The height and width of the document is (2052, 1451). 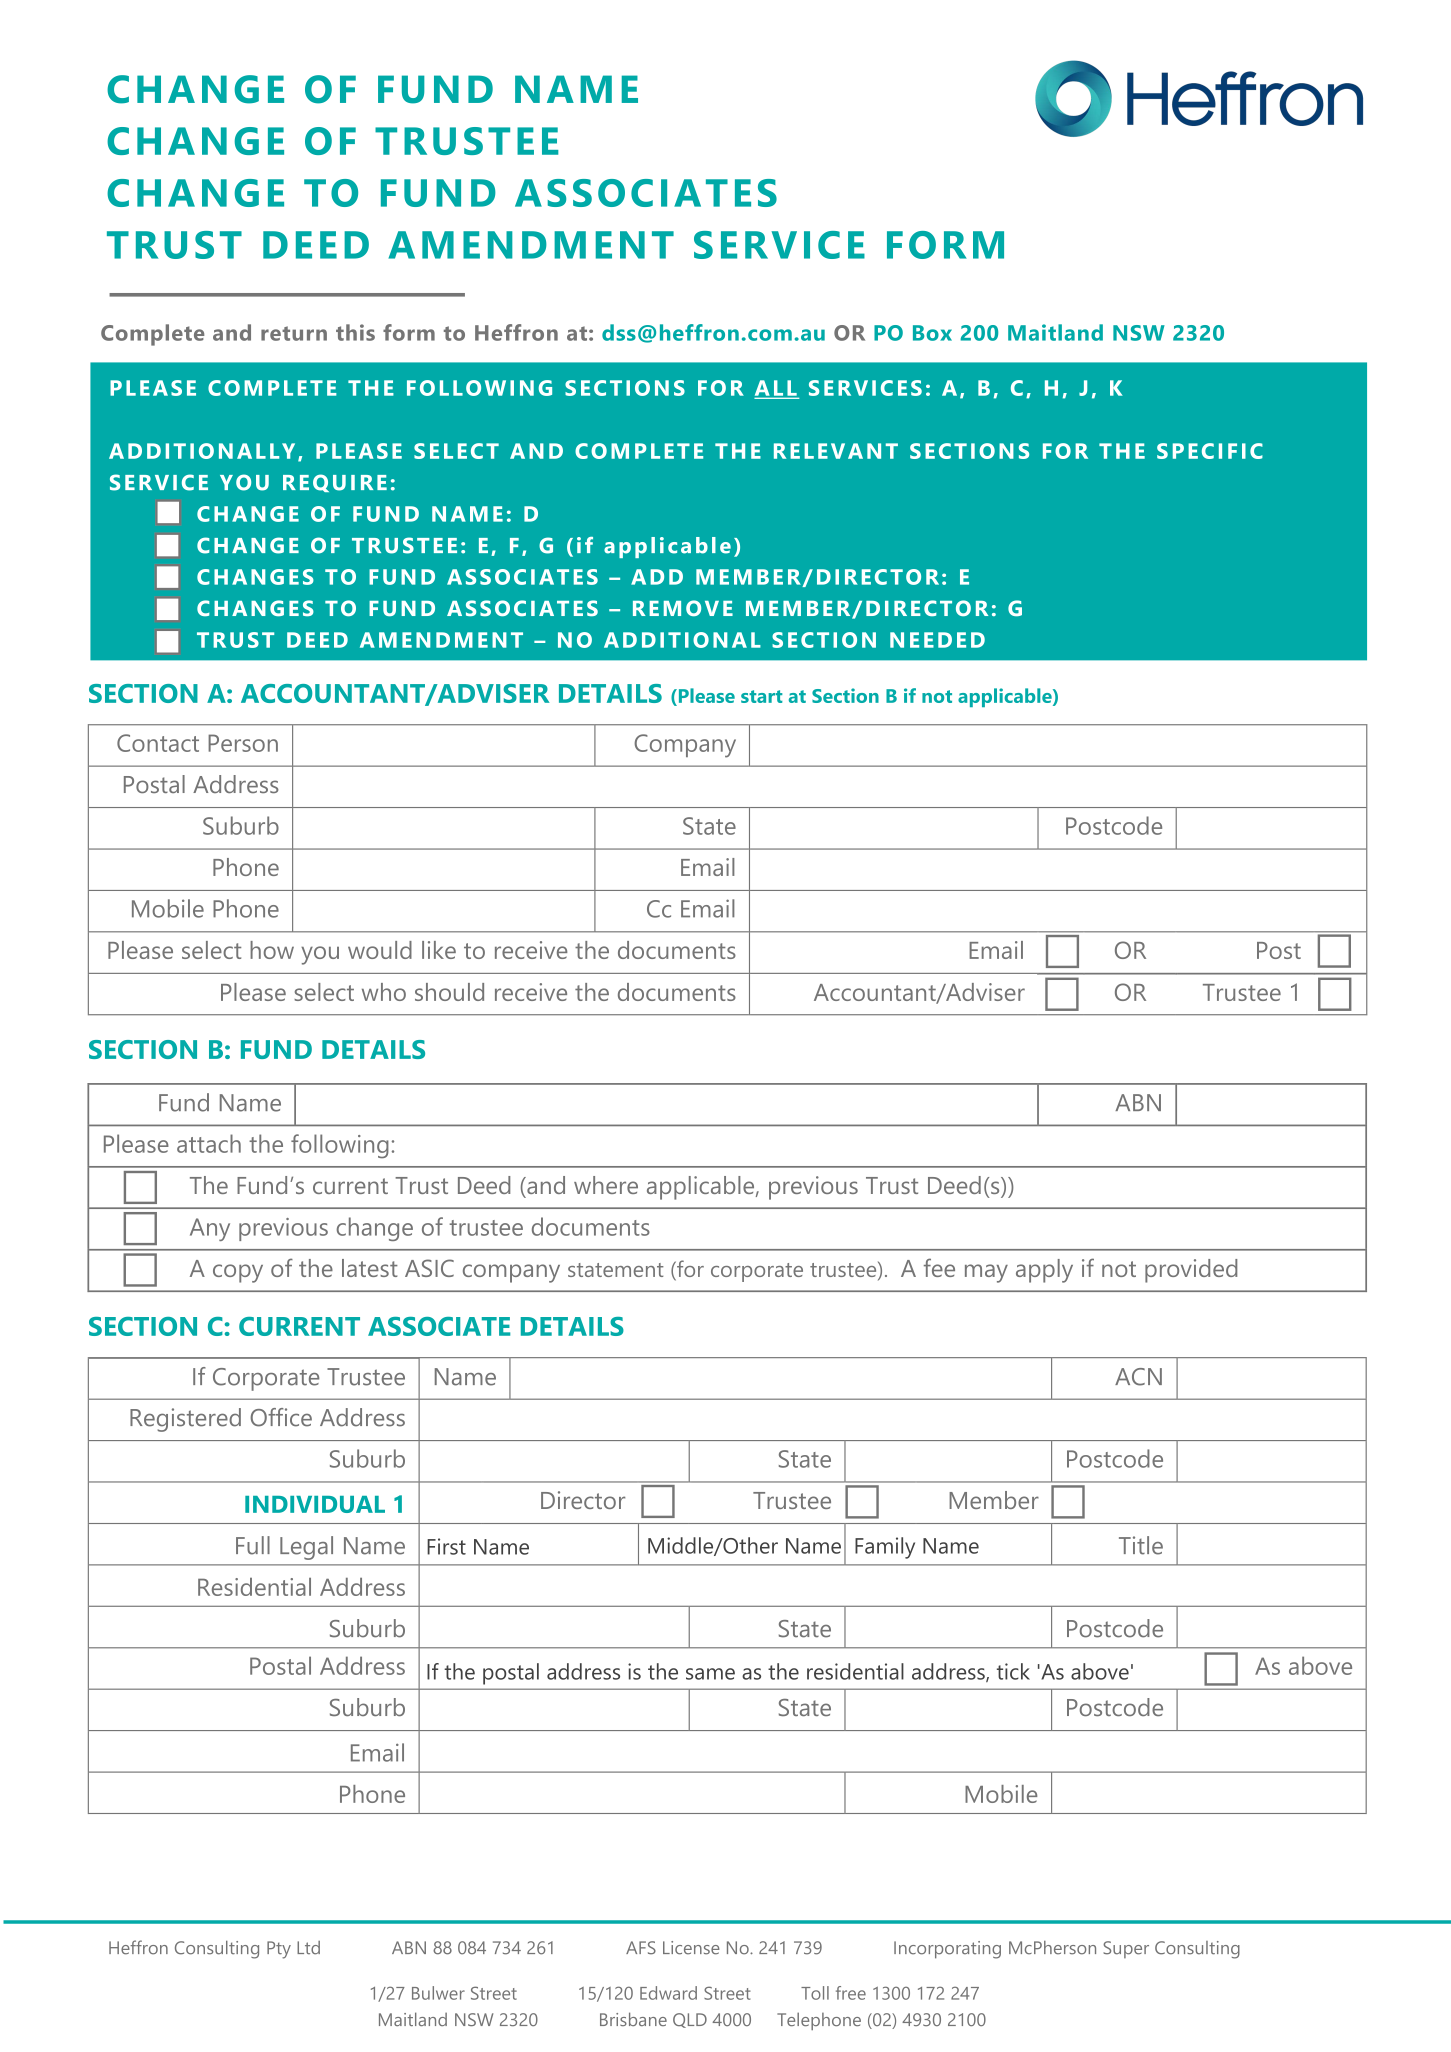 What do you see at coordinates (209, 1143) in the document?
I see `attach` at bounding box center [209, 1143].
